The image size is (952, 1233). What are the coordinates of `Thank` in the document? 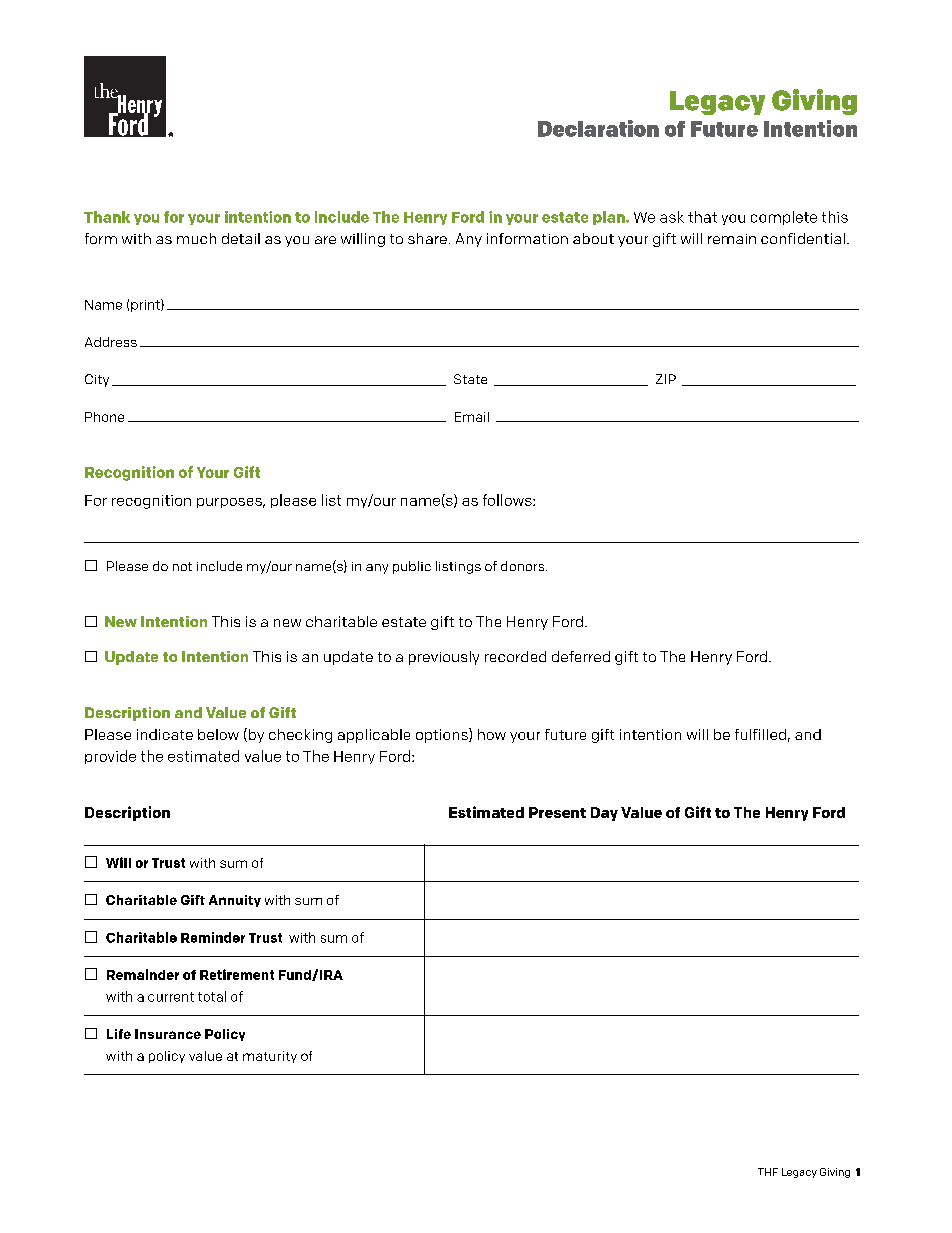 It's located at (107, 217).
